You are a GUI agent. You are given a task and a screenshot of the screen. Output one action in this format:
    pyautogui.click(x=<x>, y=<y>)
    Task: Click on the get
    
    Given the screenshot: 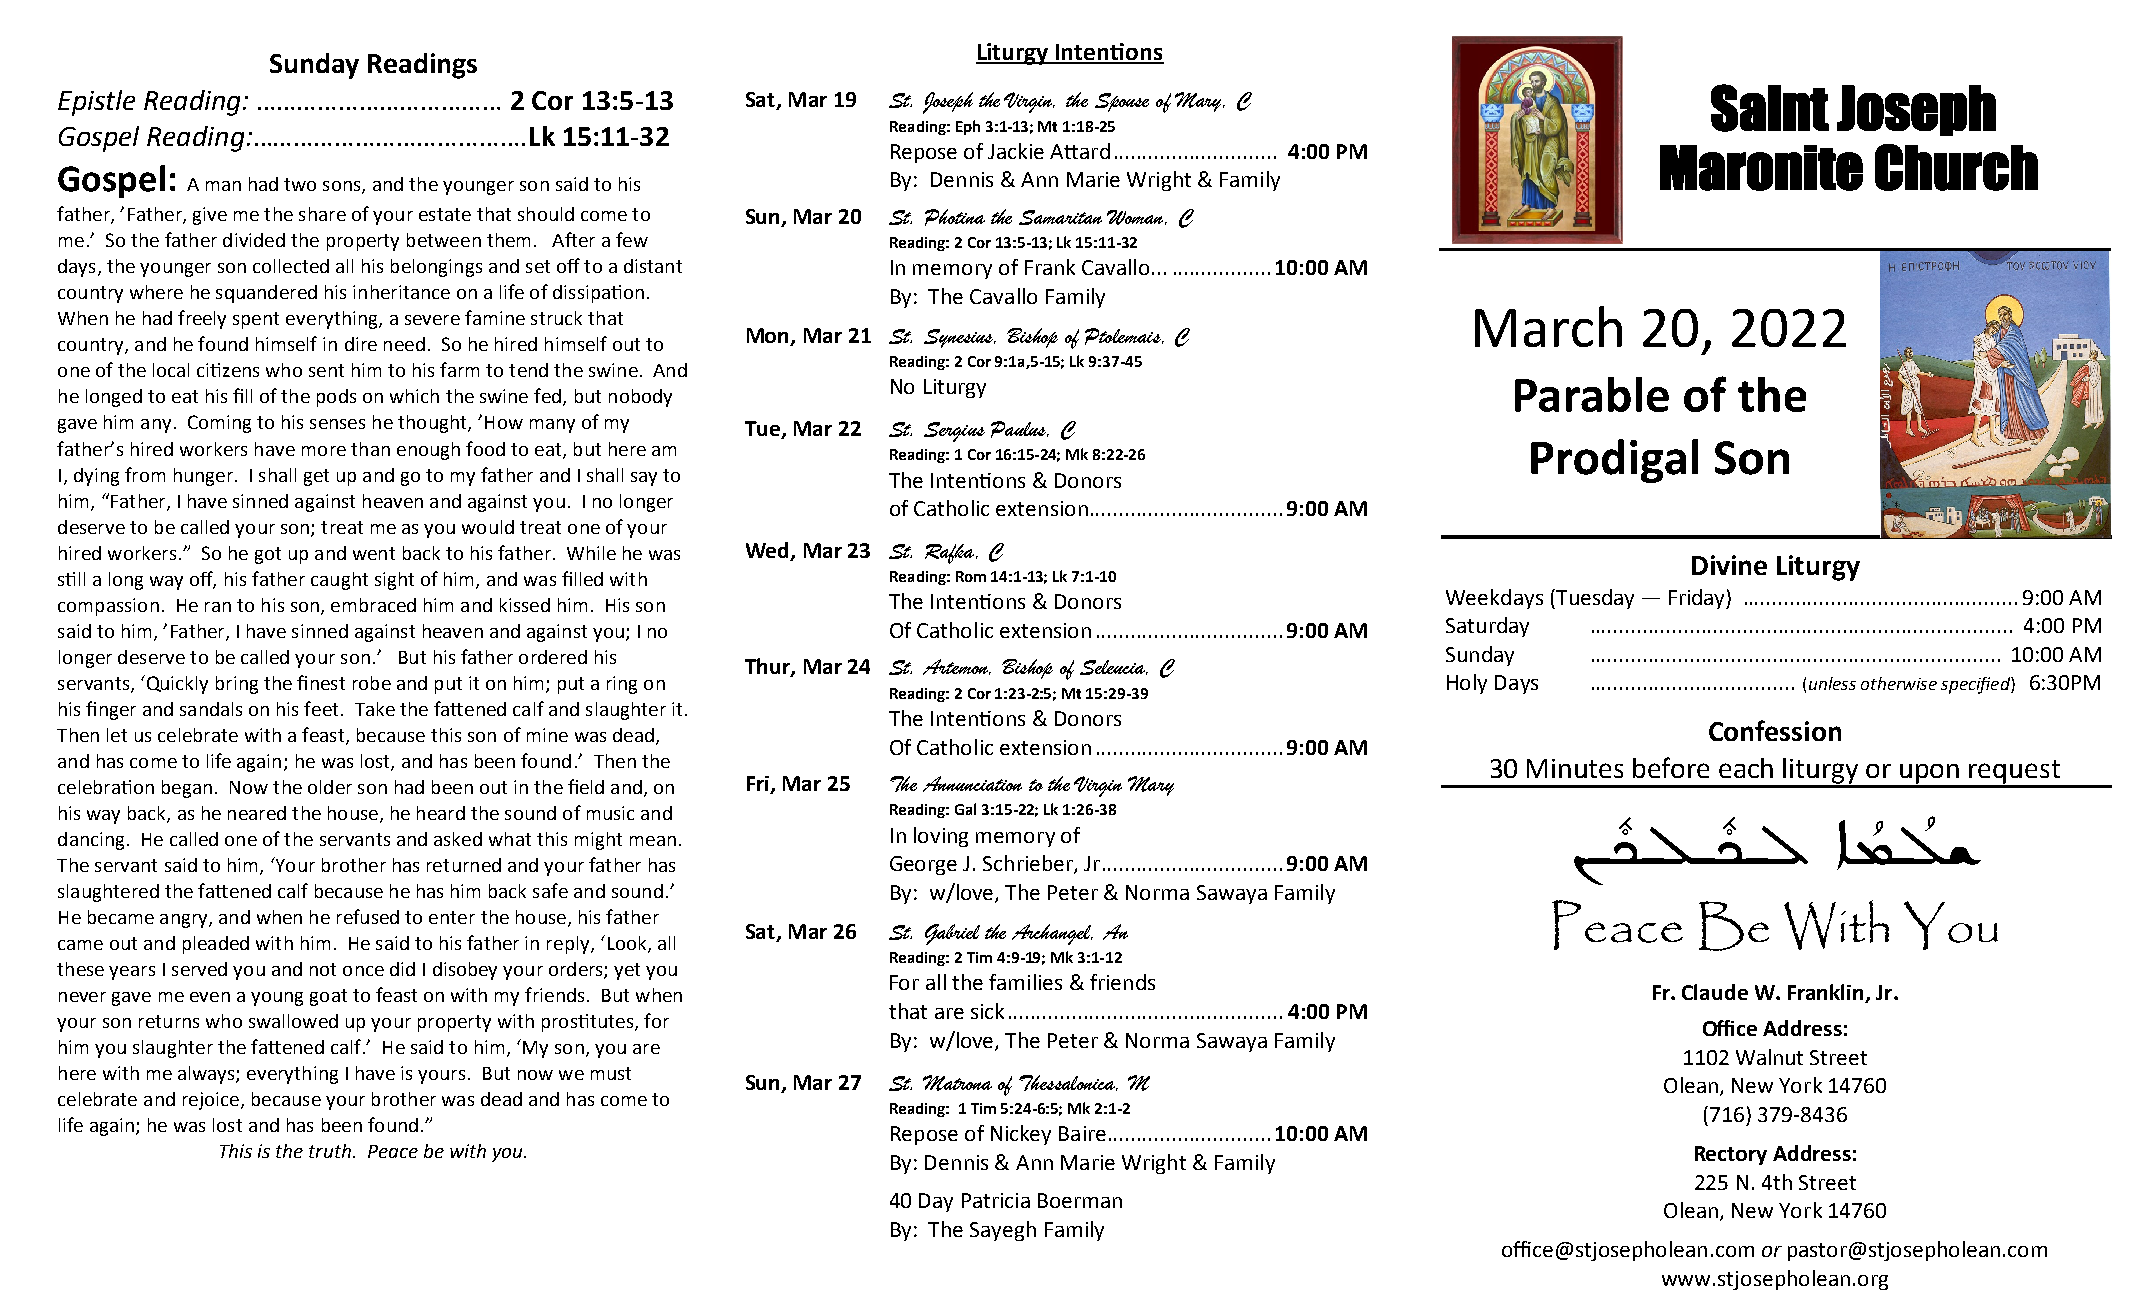 What is the action you would take?
    pyautogui.click(x=316, y=477)
